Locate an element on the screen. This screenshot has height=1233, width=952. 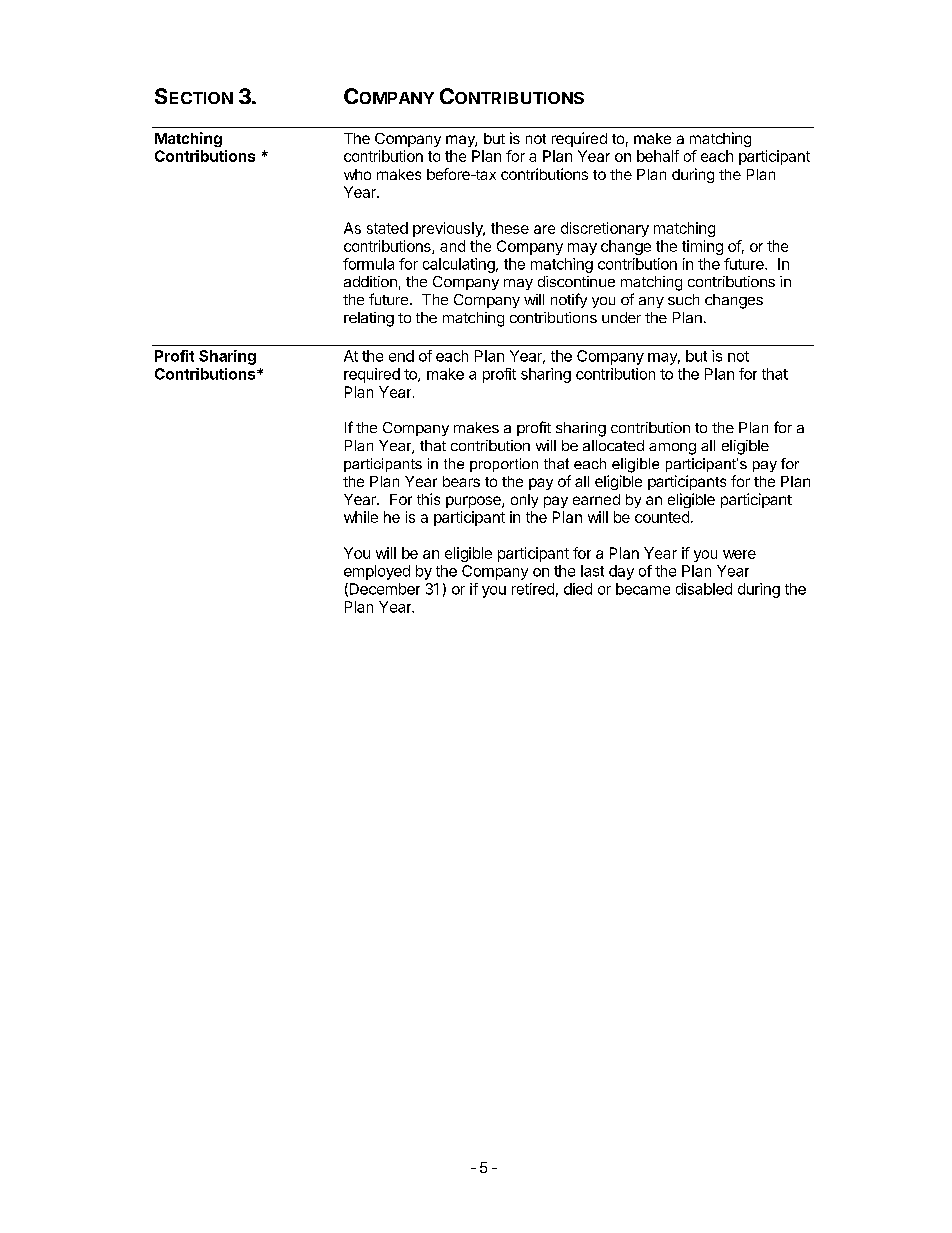
notify is located at coordinates (569, 300).
